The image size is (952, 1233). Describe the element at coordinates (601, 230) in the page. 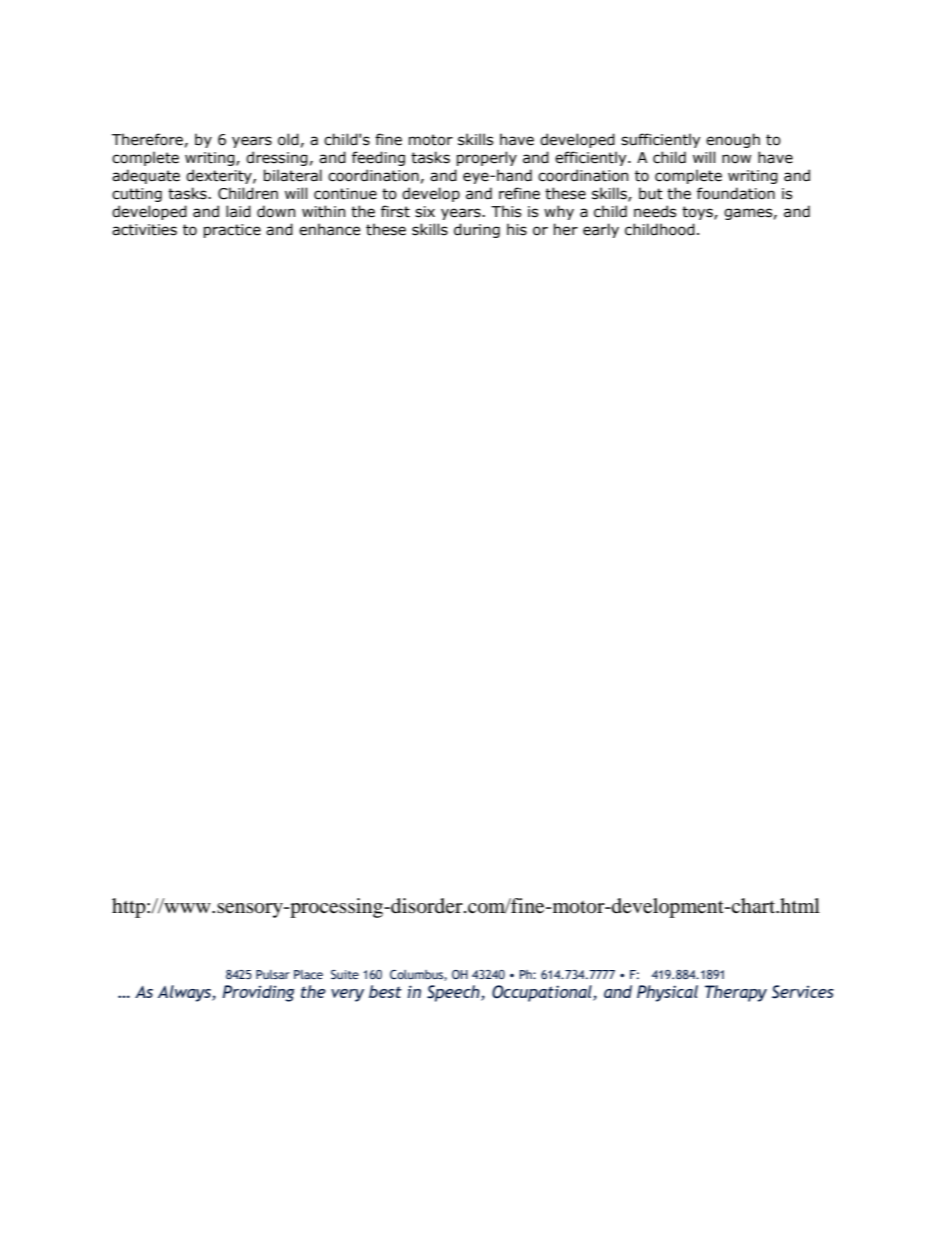

I see `early` at that location.
